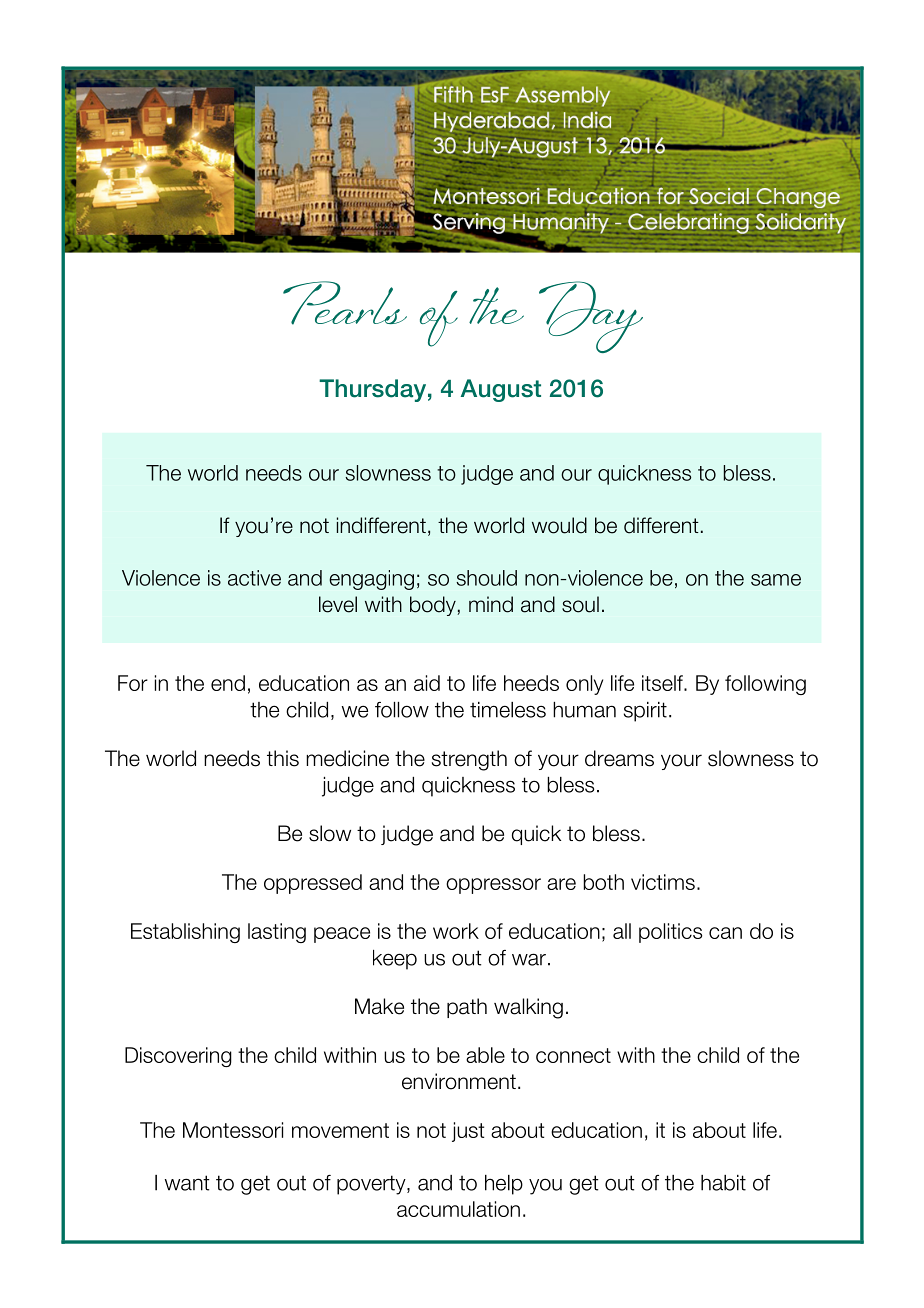 The height and width of the document is (1308, 924). I want to click on would, so click(559, 525).
